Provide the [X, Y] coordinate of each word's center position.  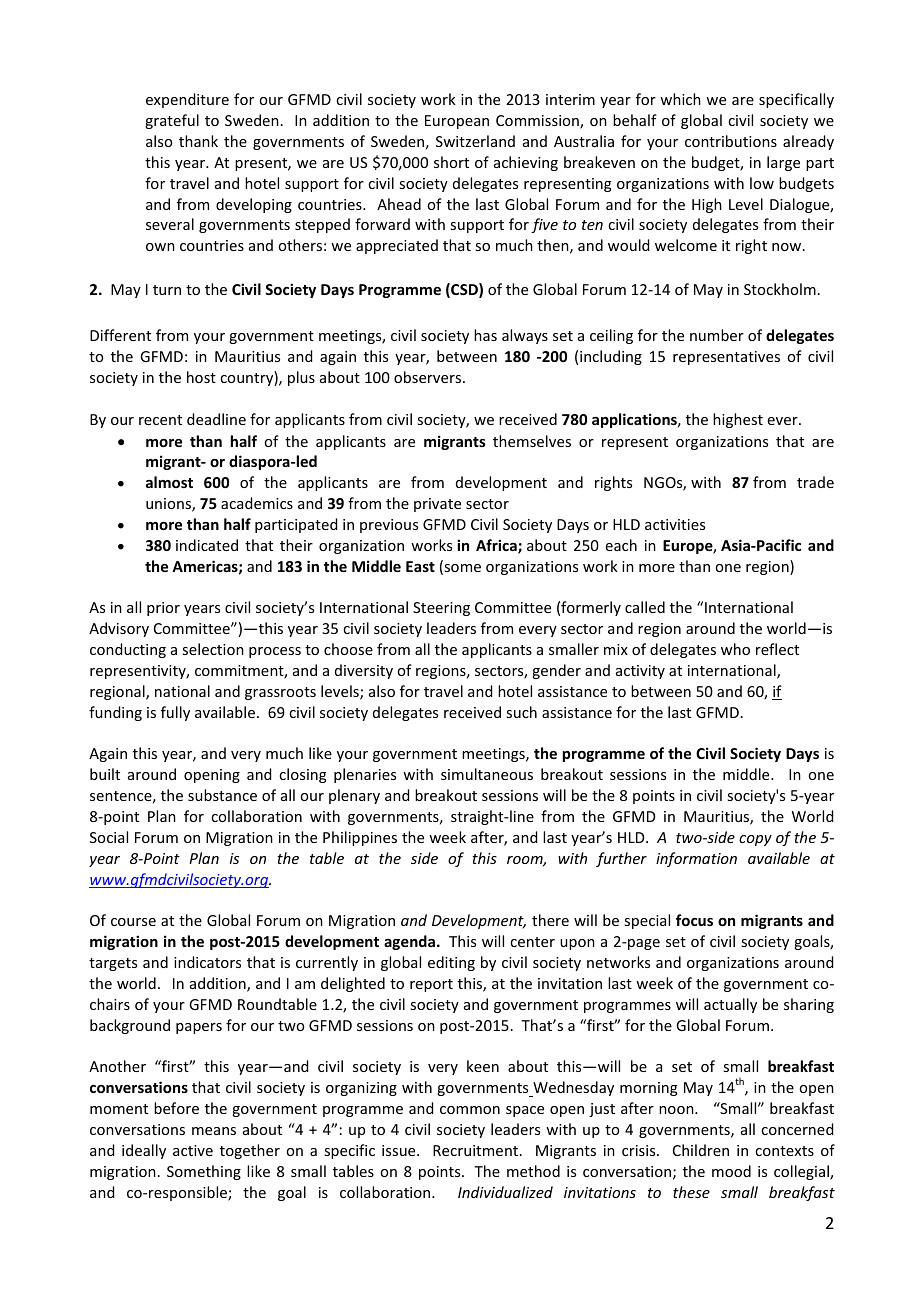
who [735, 649]
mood [731, 1171]
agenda [409, 942]
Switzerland [475, 141]
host [201, 377]
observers [429, 377]
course [133, 922]
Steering [441, 609]
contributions [731, 141]
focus [694, 920]
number [717, 335]
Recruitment [477, 1150]
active [193, 1150]
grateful [172, 121]
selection [213, 649]
